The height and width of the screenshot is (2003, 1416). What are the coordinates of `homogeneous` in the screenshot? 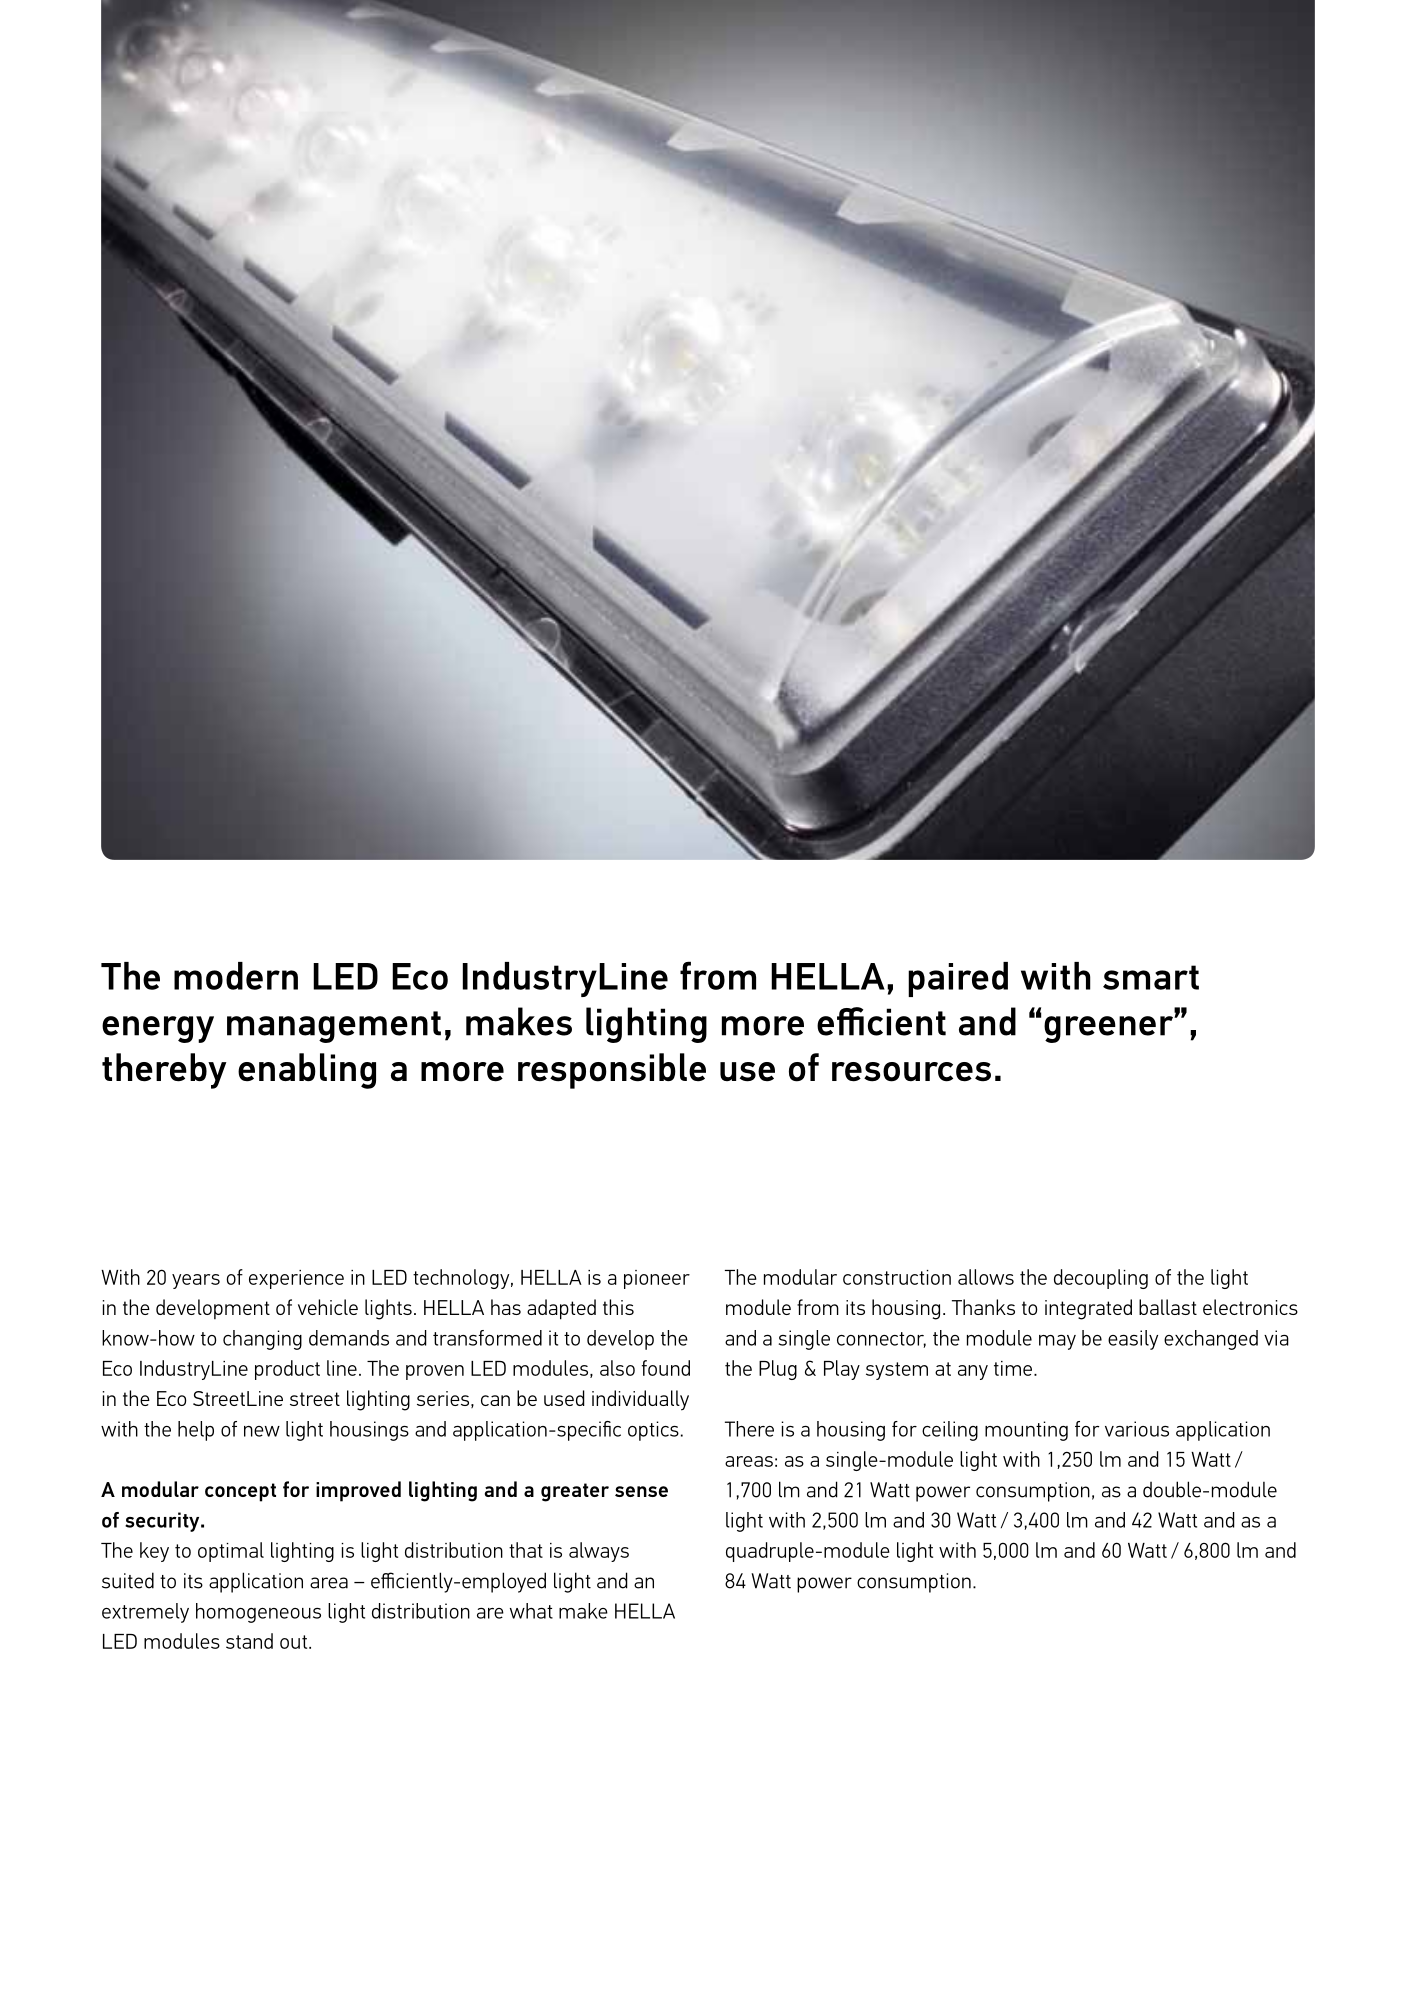 It's located at (258, 1613).
